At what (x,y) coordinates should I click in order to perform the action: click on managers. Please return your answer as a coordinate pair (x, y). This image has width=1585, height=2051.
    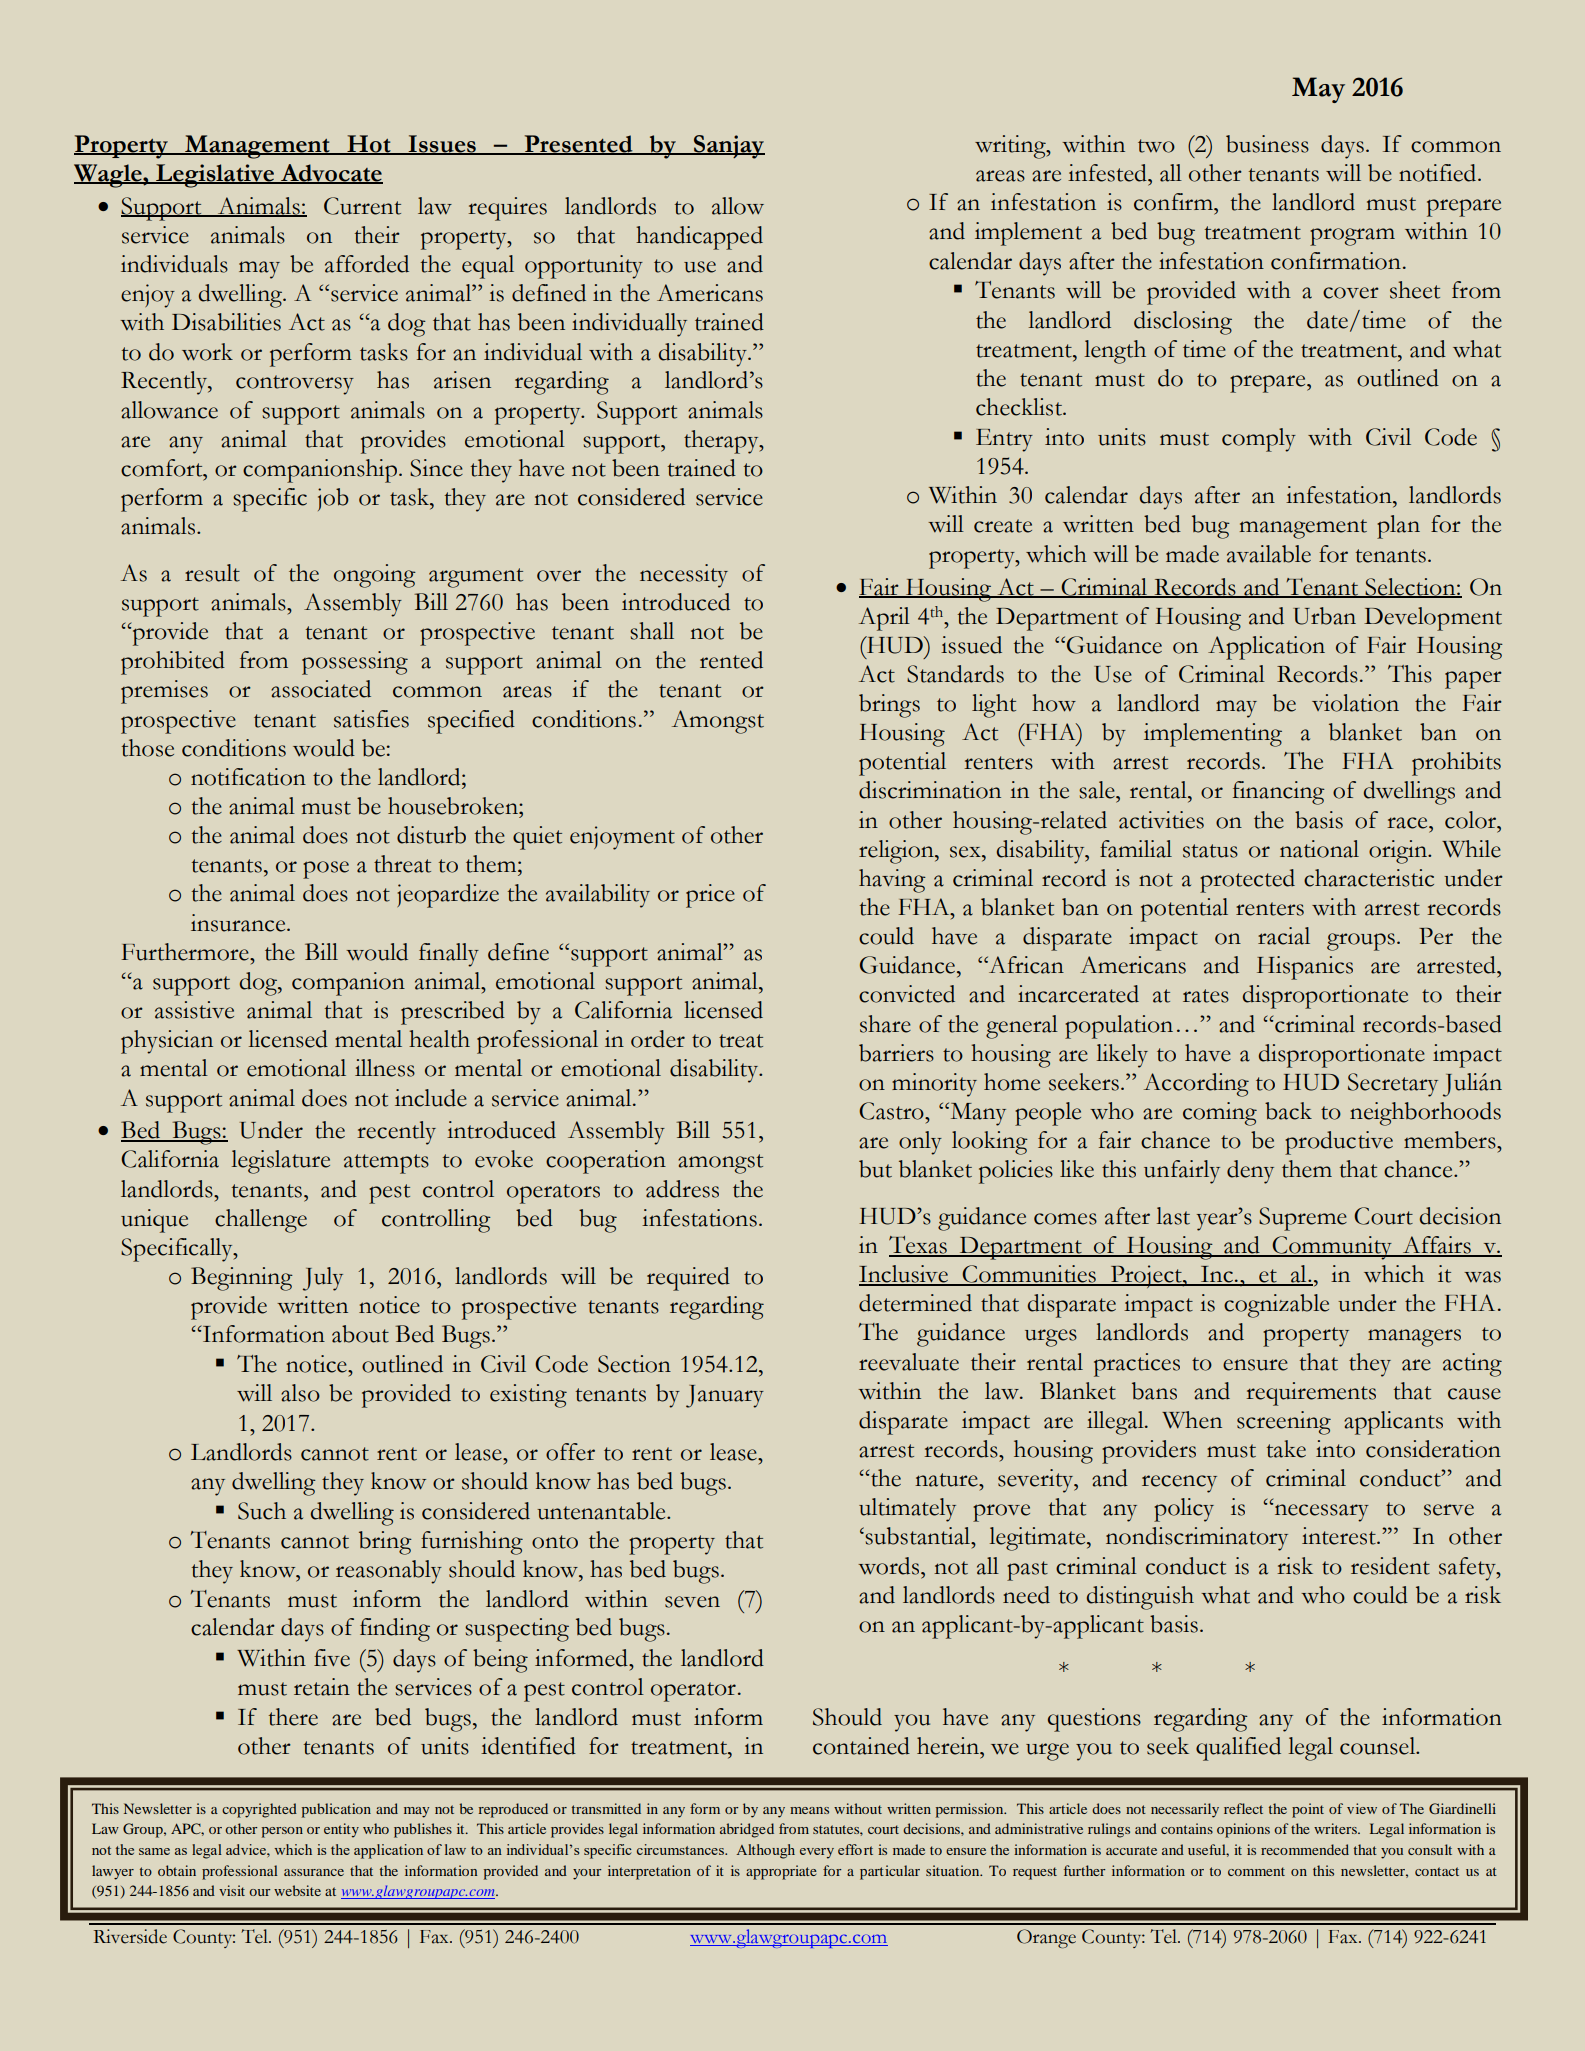
    Looking at the image, I should click on (1414, 1338).
